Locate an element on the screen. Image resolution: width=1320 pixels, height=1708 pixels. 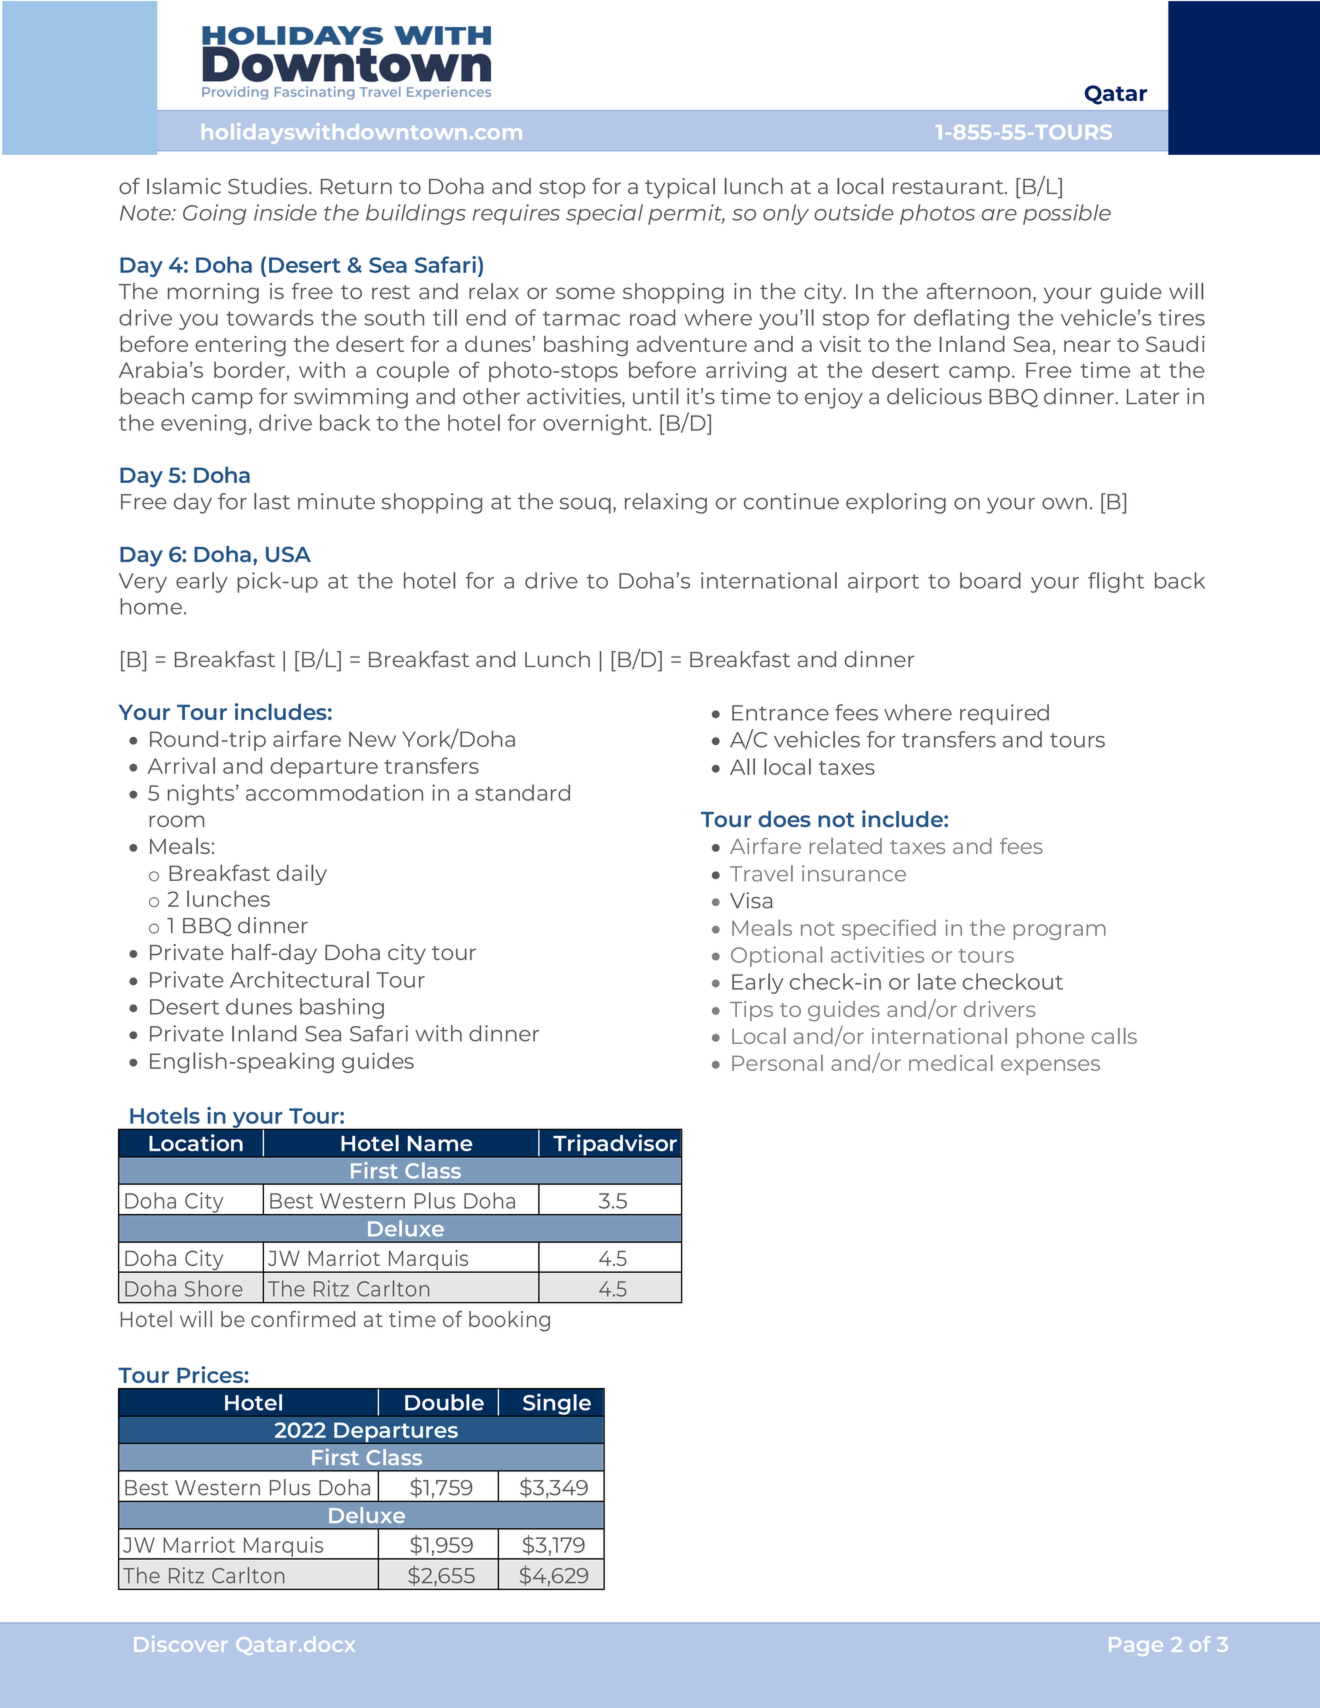
expenses is located at coordinates (1050, 1067).
